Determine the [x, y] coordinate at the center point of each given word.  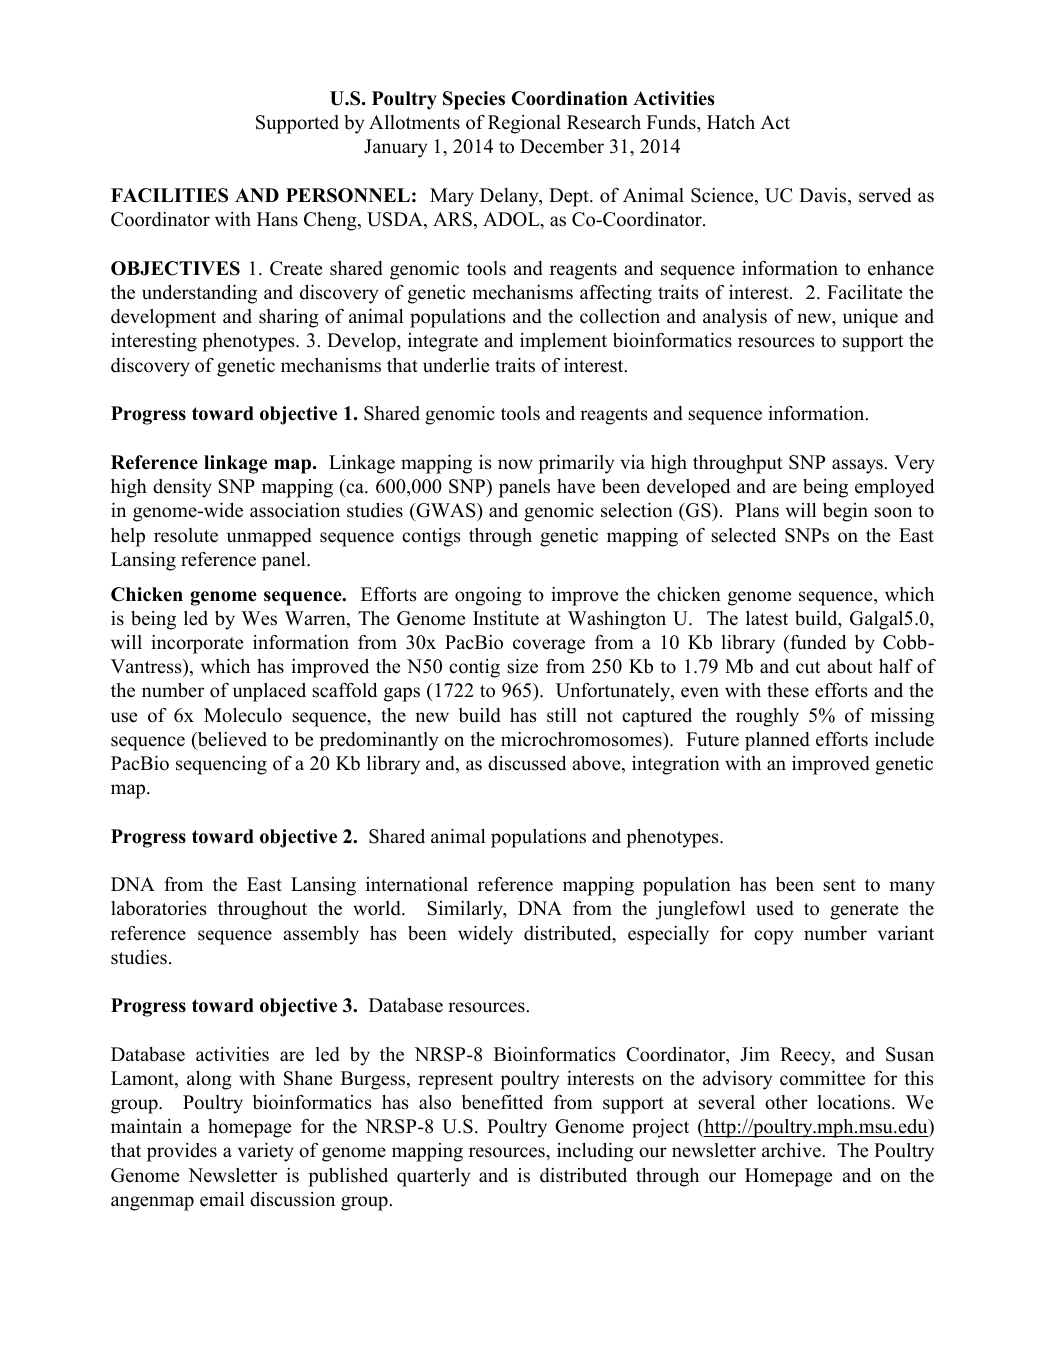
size [522, 666]
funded [817, 642]
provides [182, 1152]
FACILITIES [169, 195]
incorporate [197, 644]
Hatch [731, 122]
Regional [524, 124]
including [595, 1152]
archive [792, 1150]
